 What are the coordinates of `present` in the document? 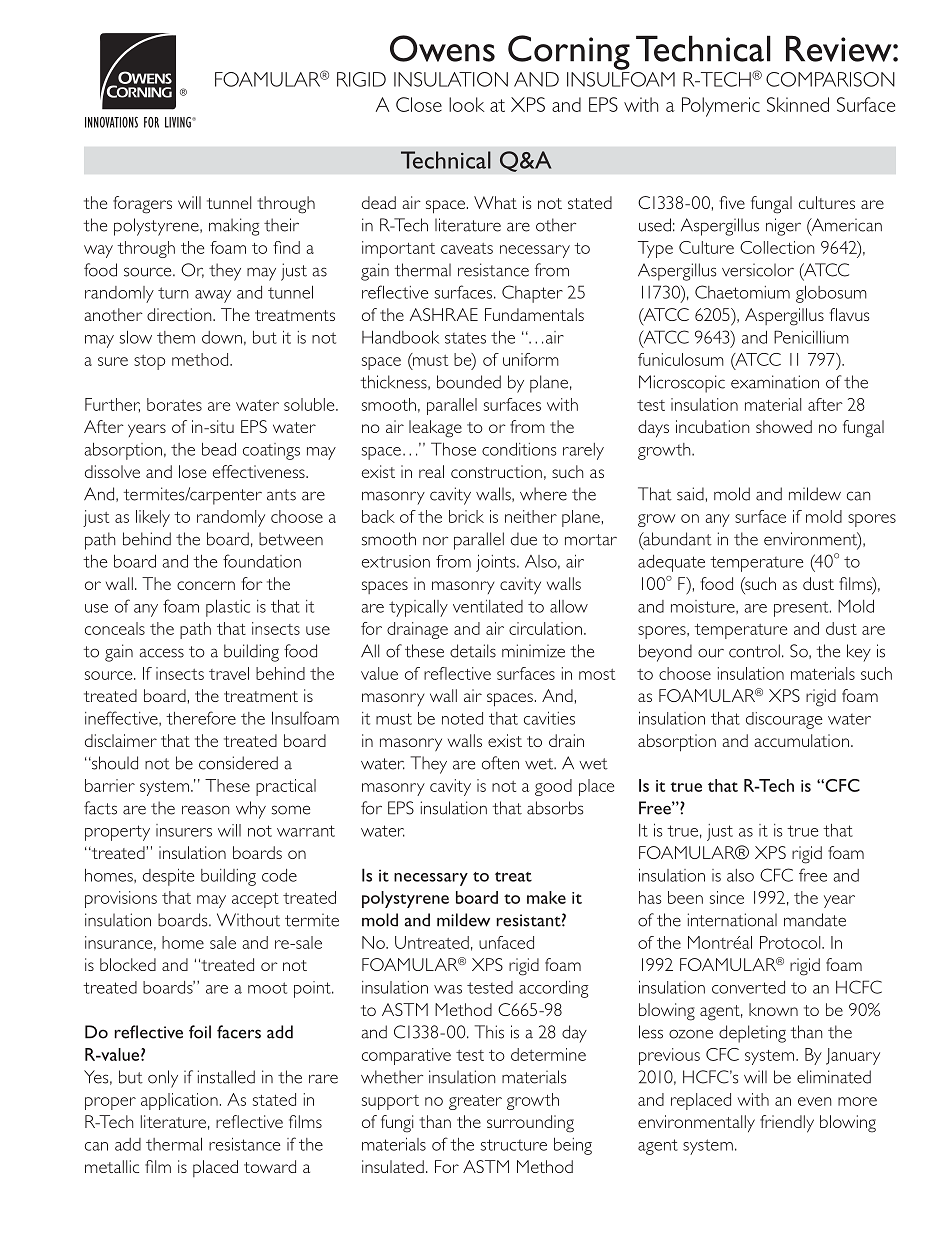 It's located at (802, 609).
